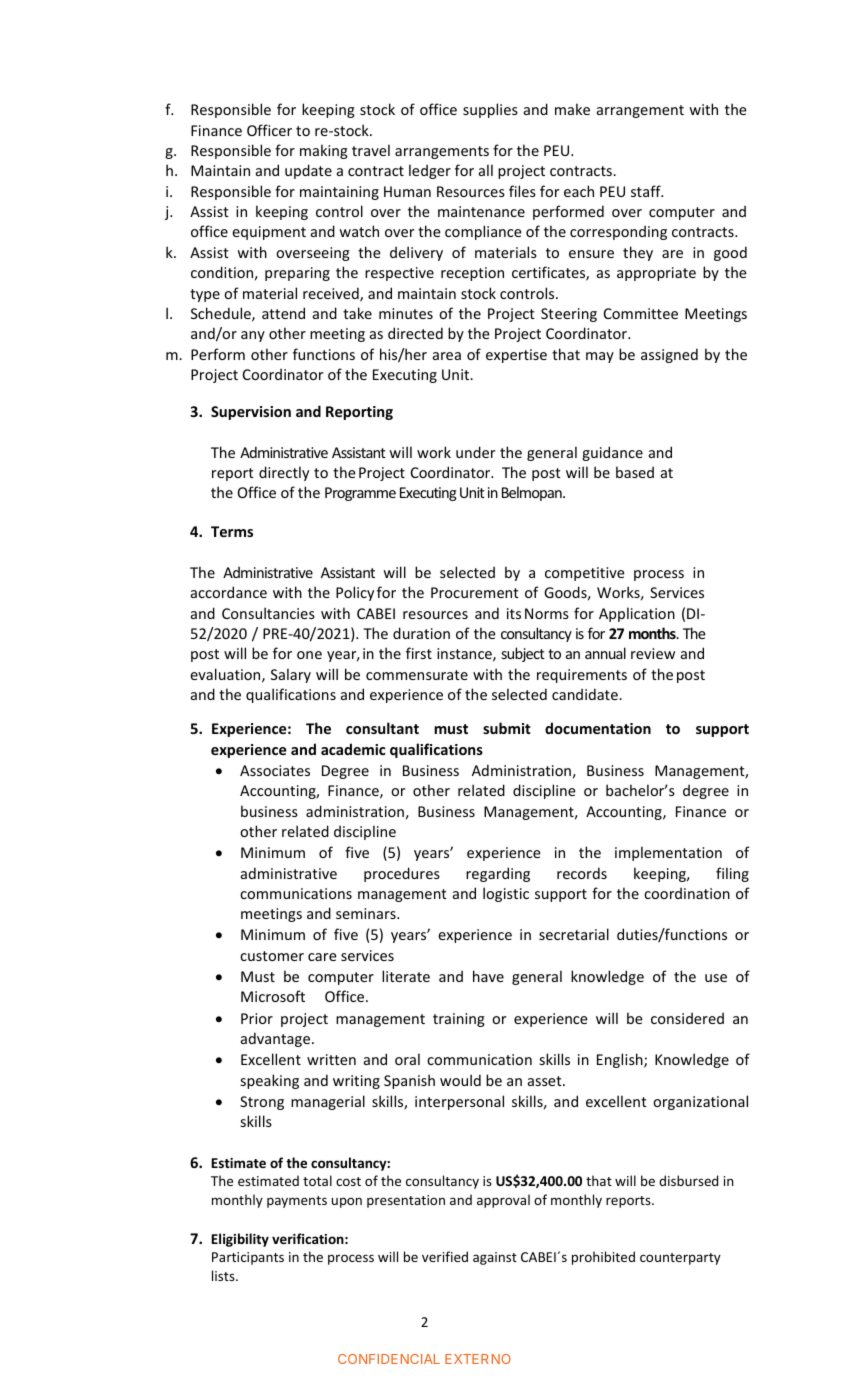  What do you see at coordinates (647, 191) in the screenshot?
I see `staff` at bounding box center [647, 191].
